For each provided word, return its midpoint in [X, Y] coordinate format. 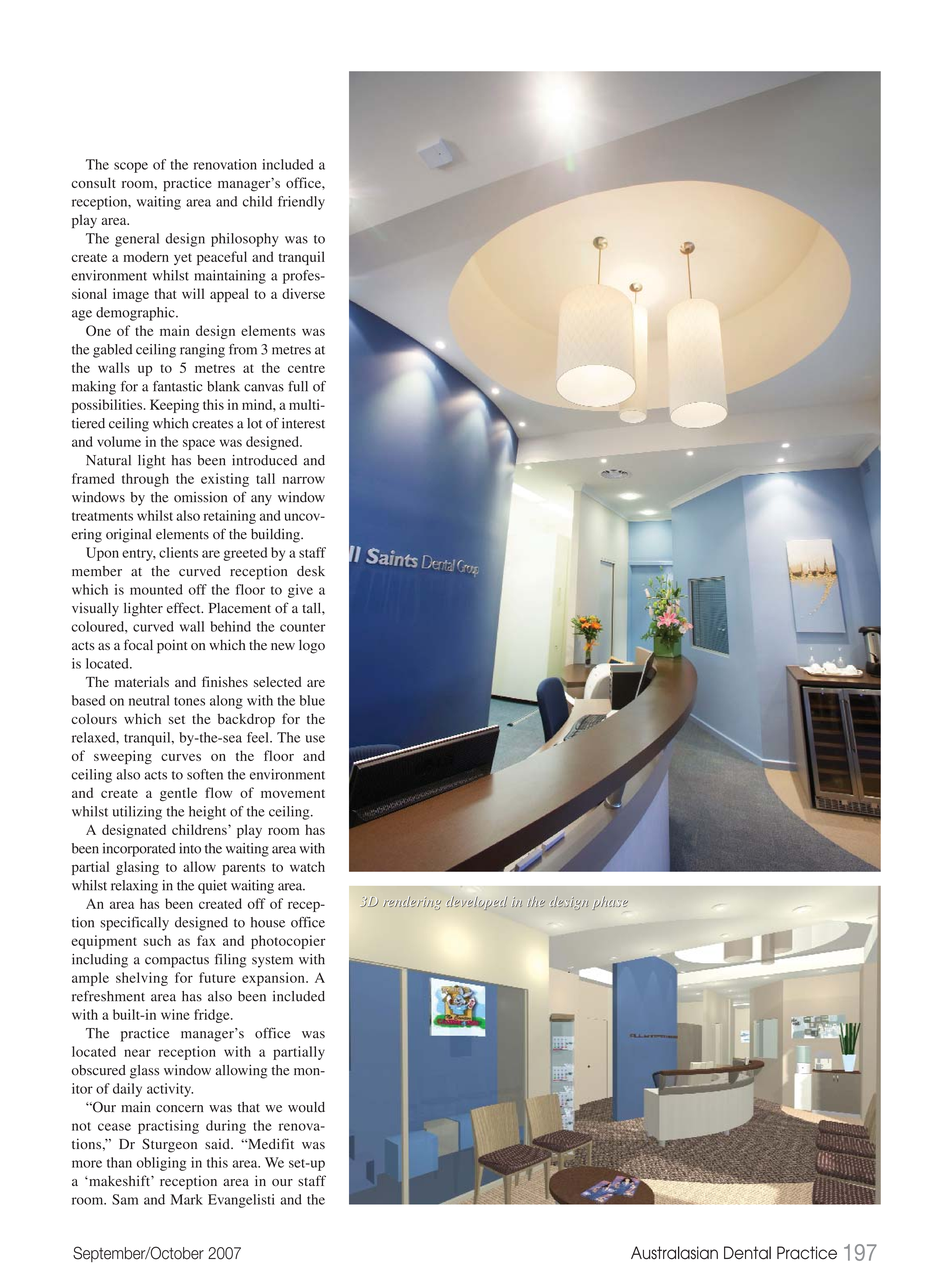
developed [477, 903]
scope [131, 167]
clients [178, 552]
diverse [303, 293]
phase [610, 903]
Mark [187, 1199]
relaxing [134, 887]
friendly [301, 203]
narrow [304, 480]
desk [311, 571]
